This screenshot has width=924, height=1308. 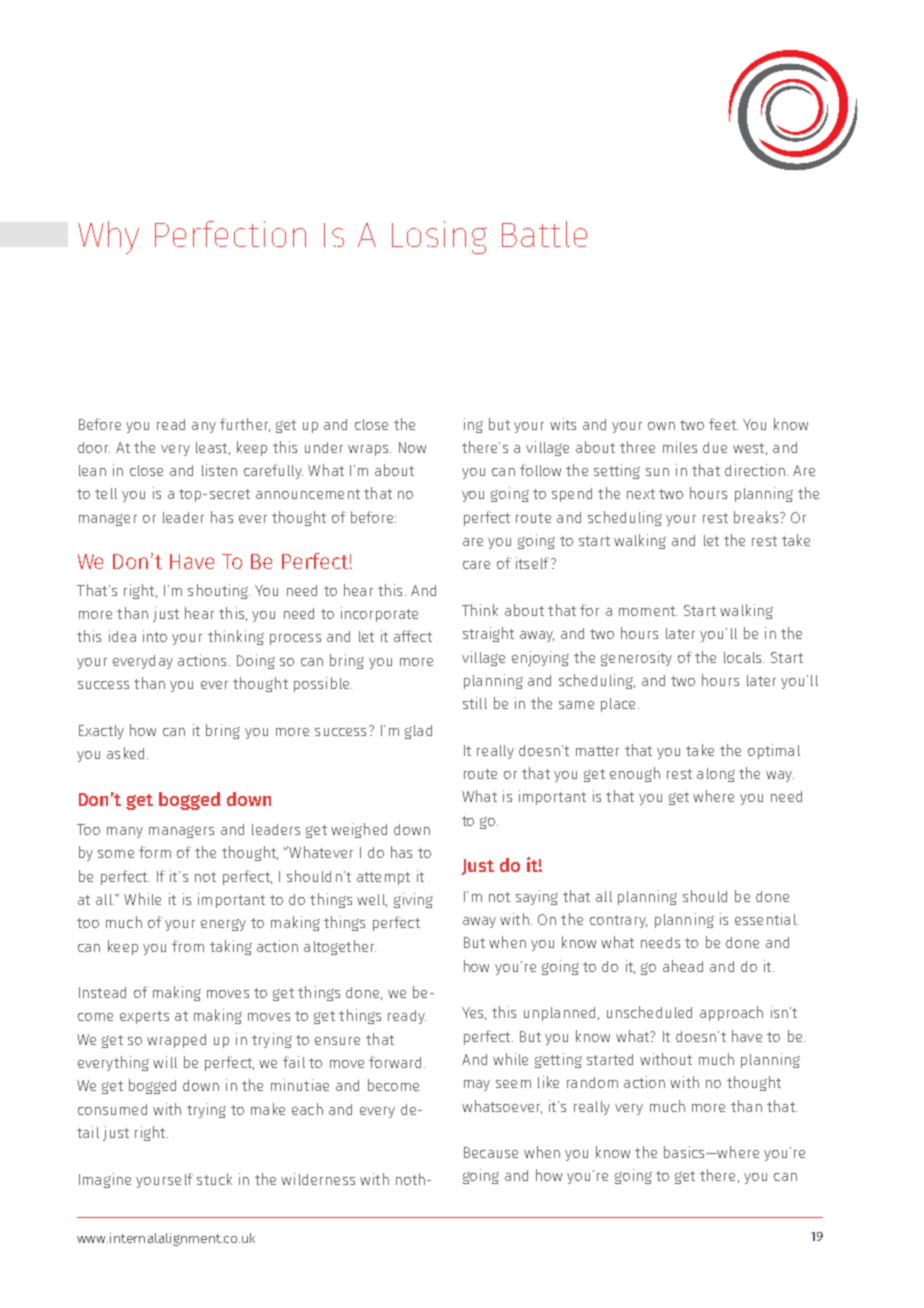 What do you see at coordinates (648, 611) in the screenshot?
I see `moment` at bounding box center [648, 611].
